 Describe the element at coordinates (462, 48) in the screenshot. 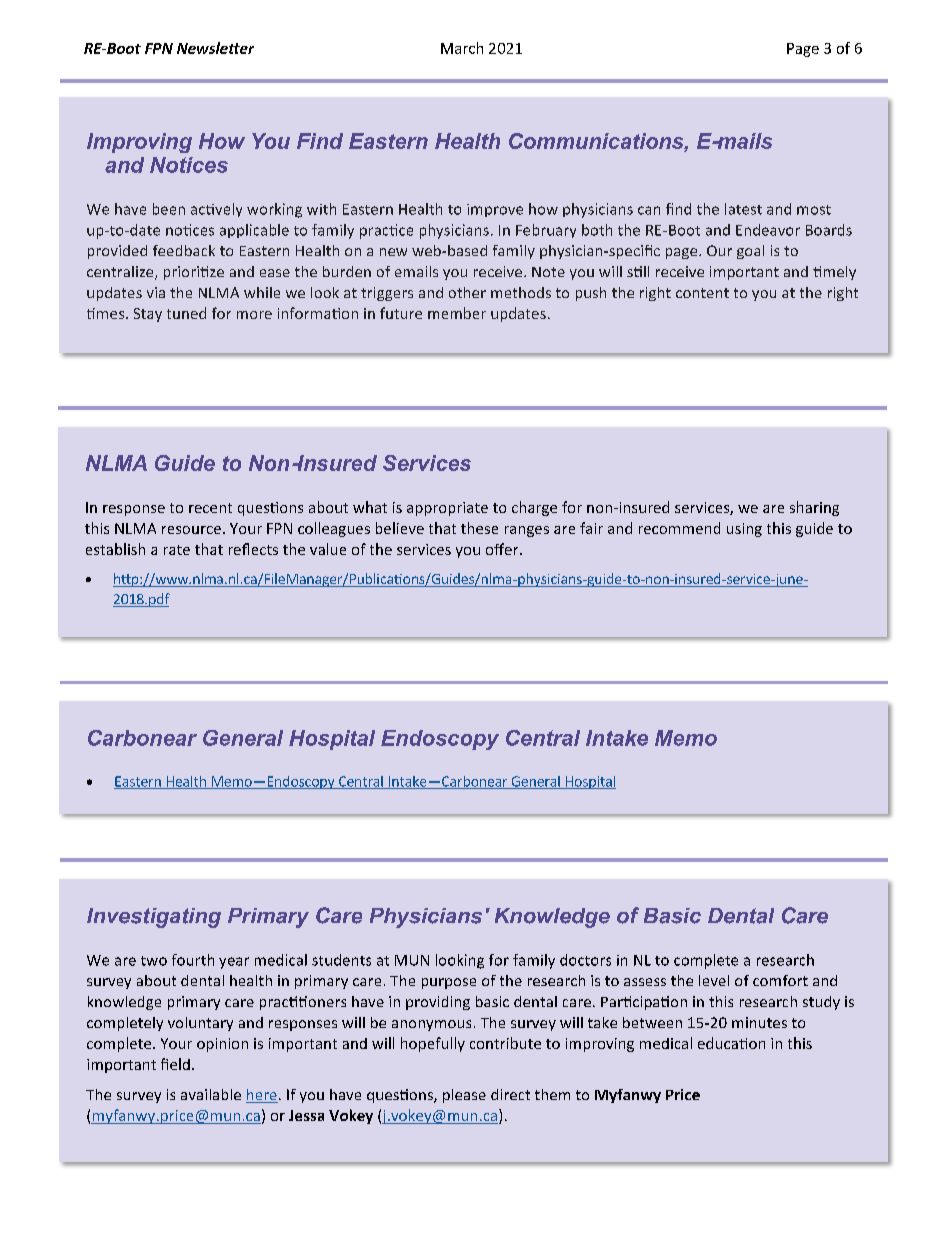

I see `March` at that location.
